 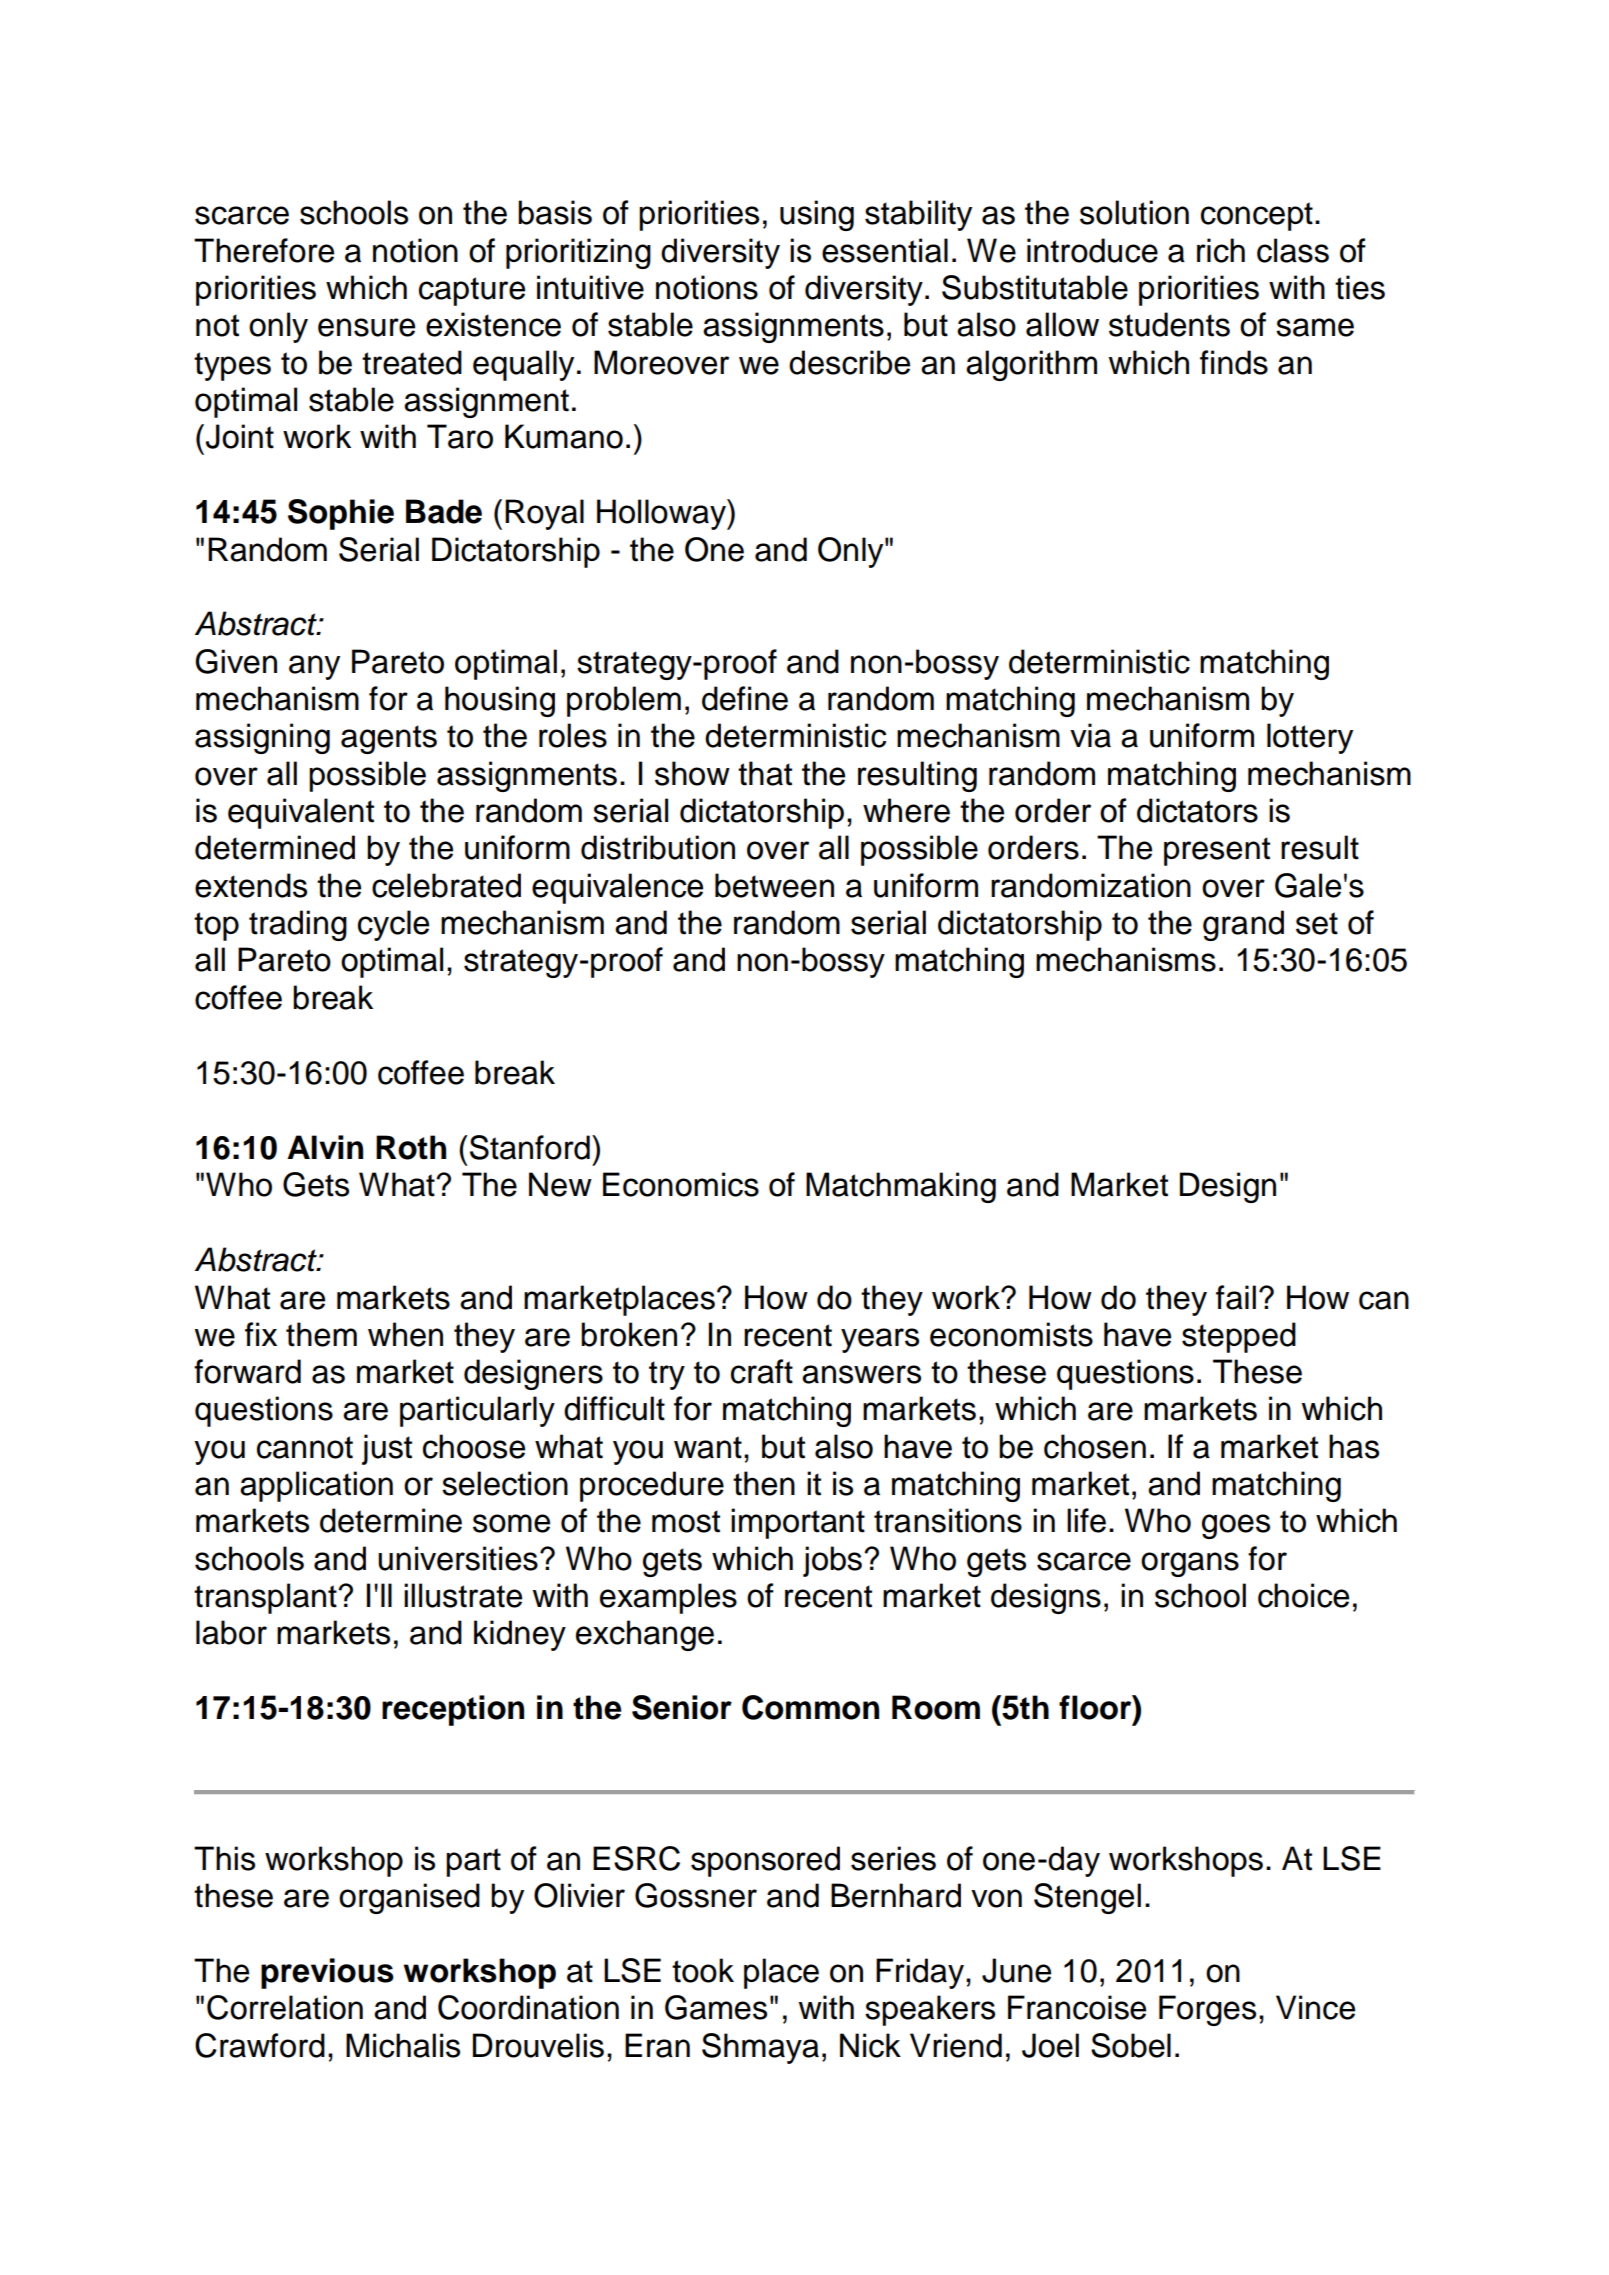 I want to click on rich, so click(x=1221, y=250).
